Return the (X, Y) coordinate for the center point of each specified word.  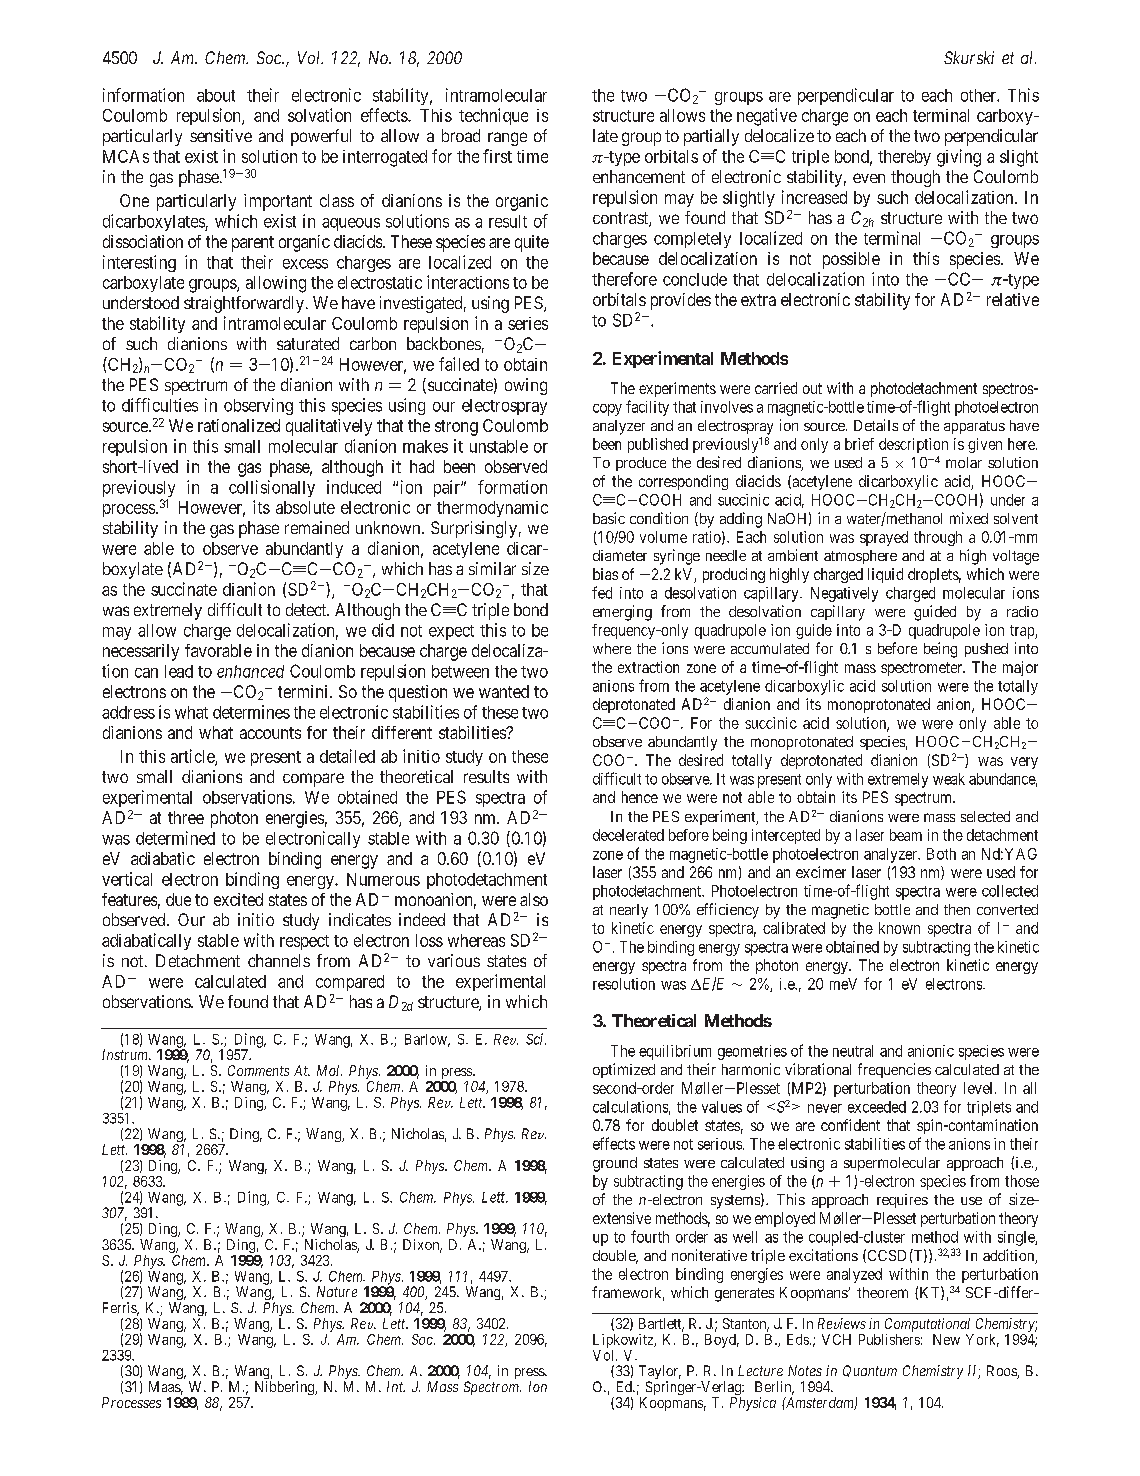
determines (251, 712)
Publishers (889, 1339)
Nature (337, 1291)
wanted (504, 691)
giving (959, 158)
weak (949, 779)
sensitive (221, 135)
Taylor (660, 1373)
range (507, 139)
